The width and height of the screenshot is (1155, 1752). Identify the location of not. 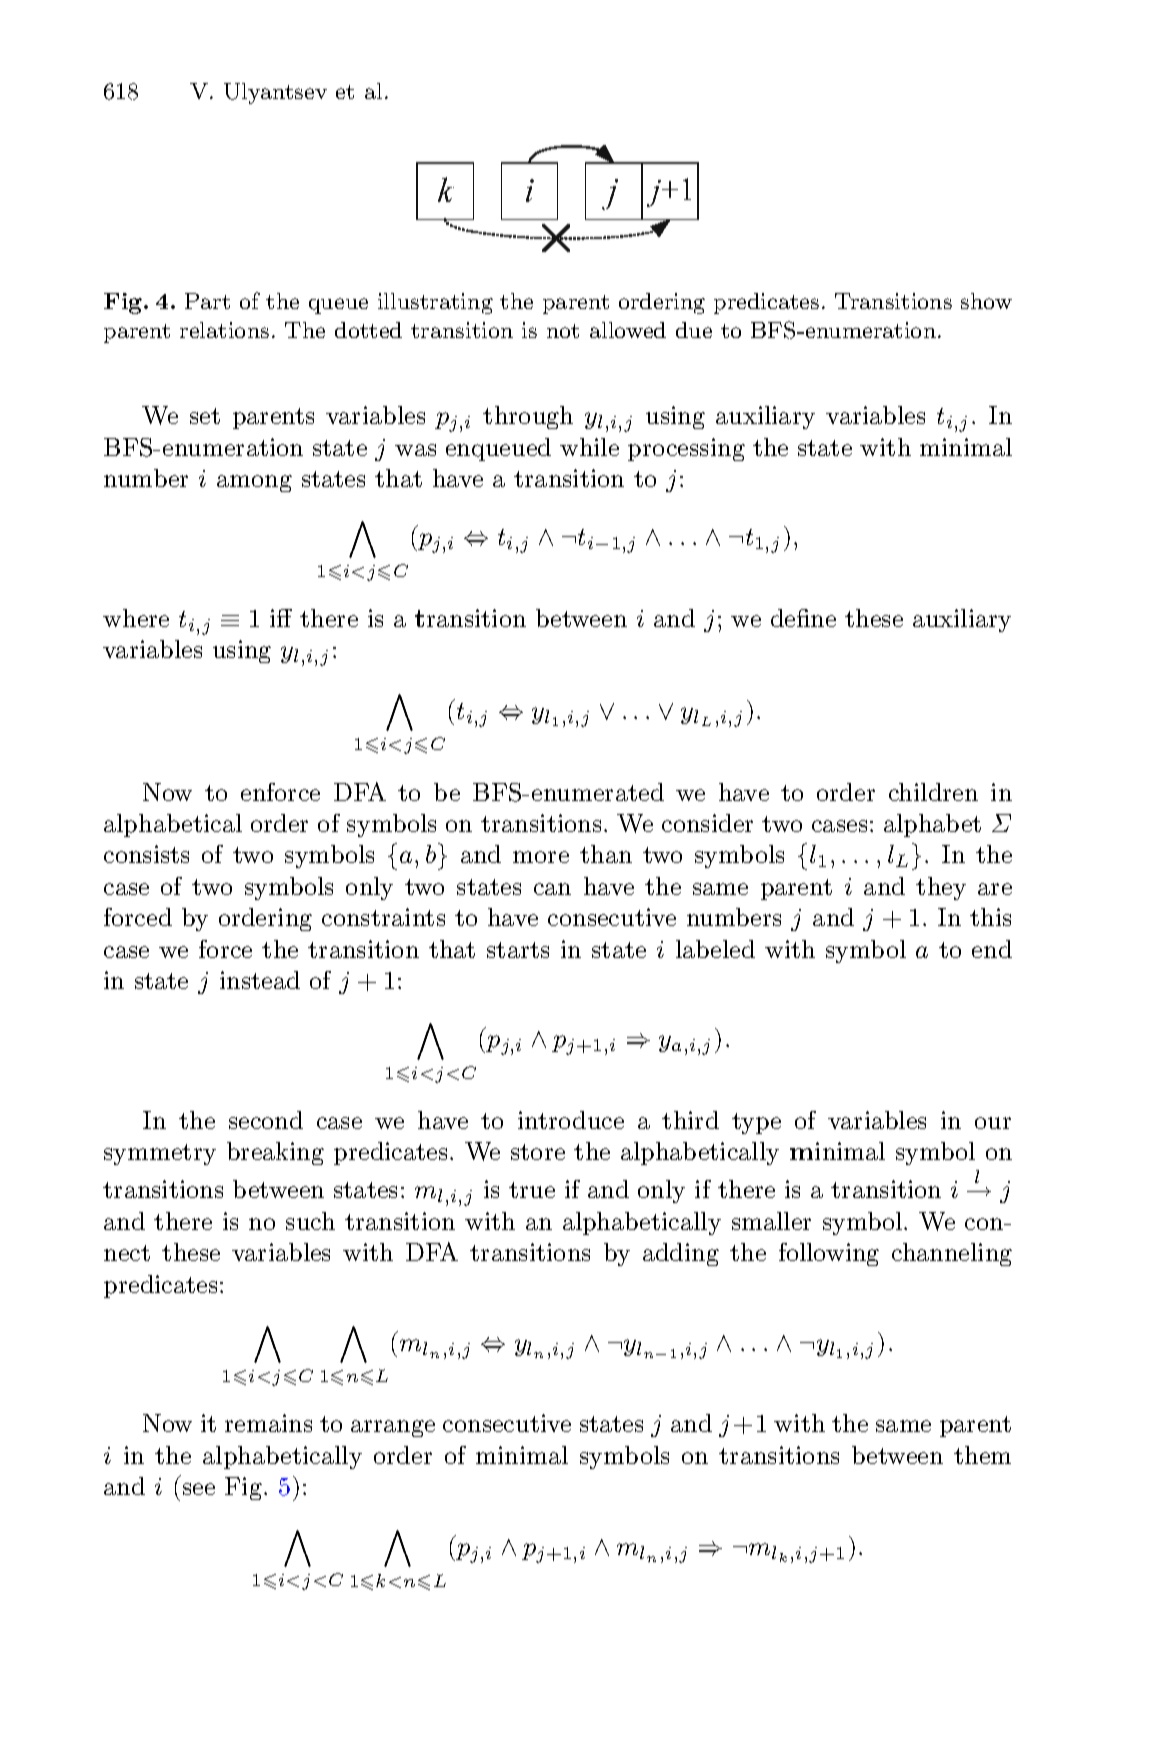
(563, 331).
